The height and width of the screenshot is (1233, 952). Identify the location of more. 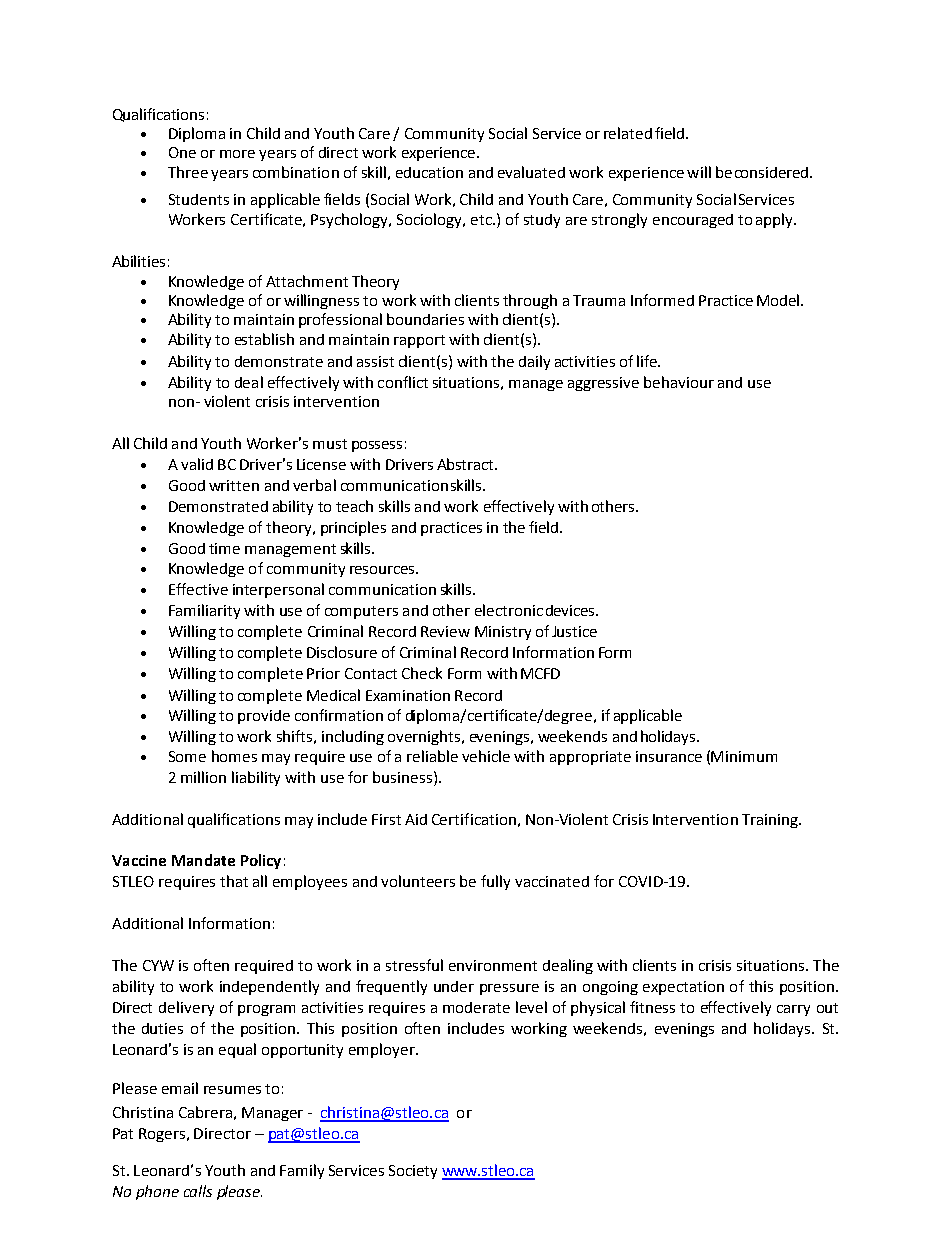
(237, 154).
